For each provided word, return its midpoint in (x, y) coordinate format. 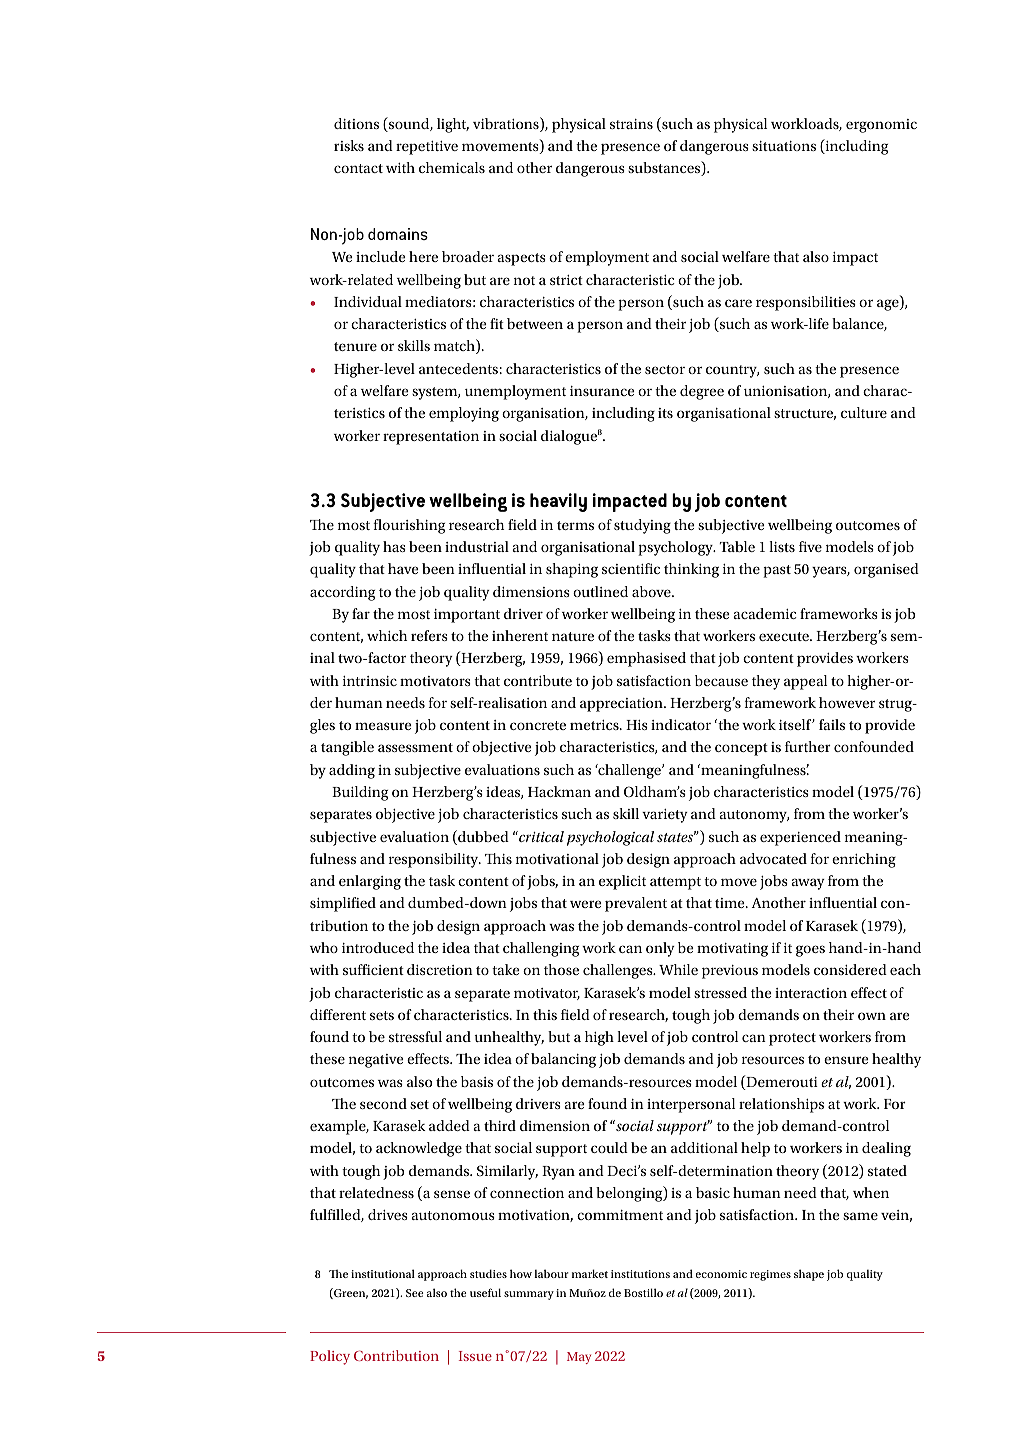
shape (809, 1275)
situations (784, 146)
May (579, 1358)
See (415, 1293)
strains (631, 124)
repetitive (427, 148)
